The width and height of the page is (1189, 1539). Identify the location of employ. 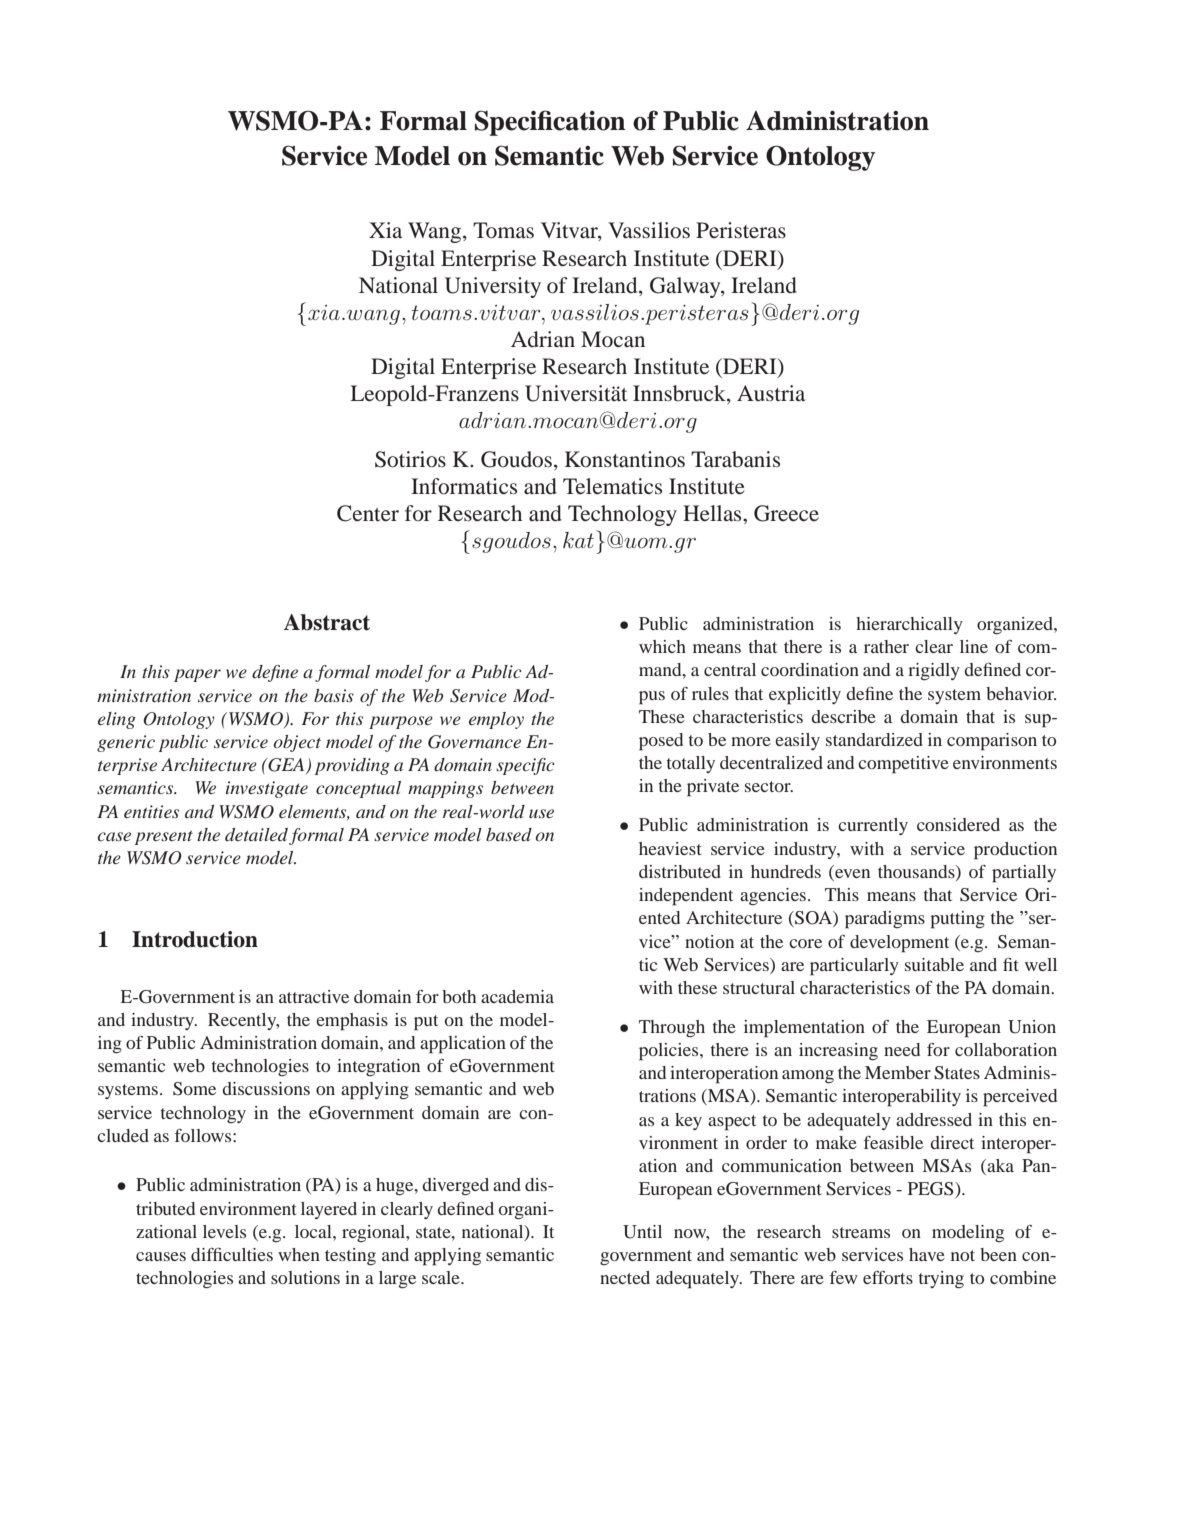
(496, 720).
